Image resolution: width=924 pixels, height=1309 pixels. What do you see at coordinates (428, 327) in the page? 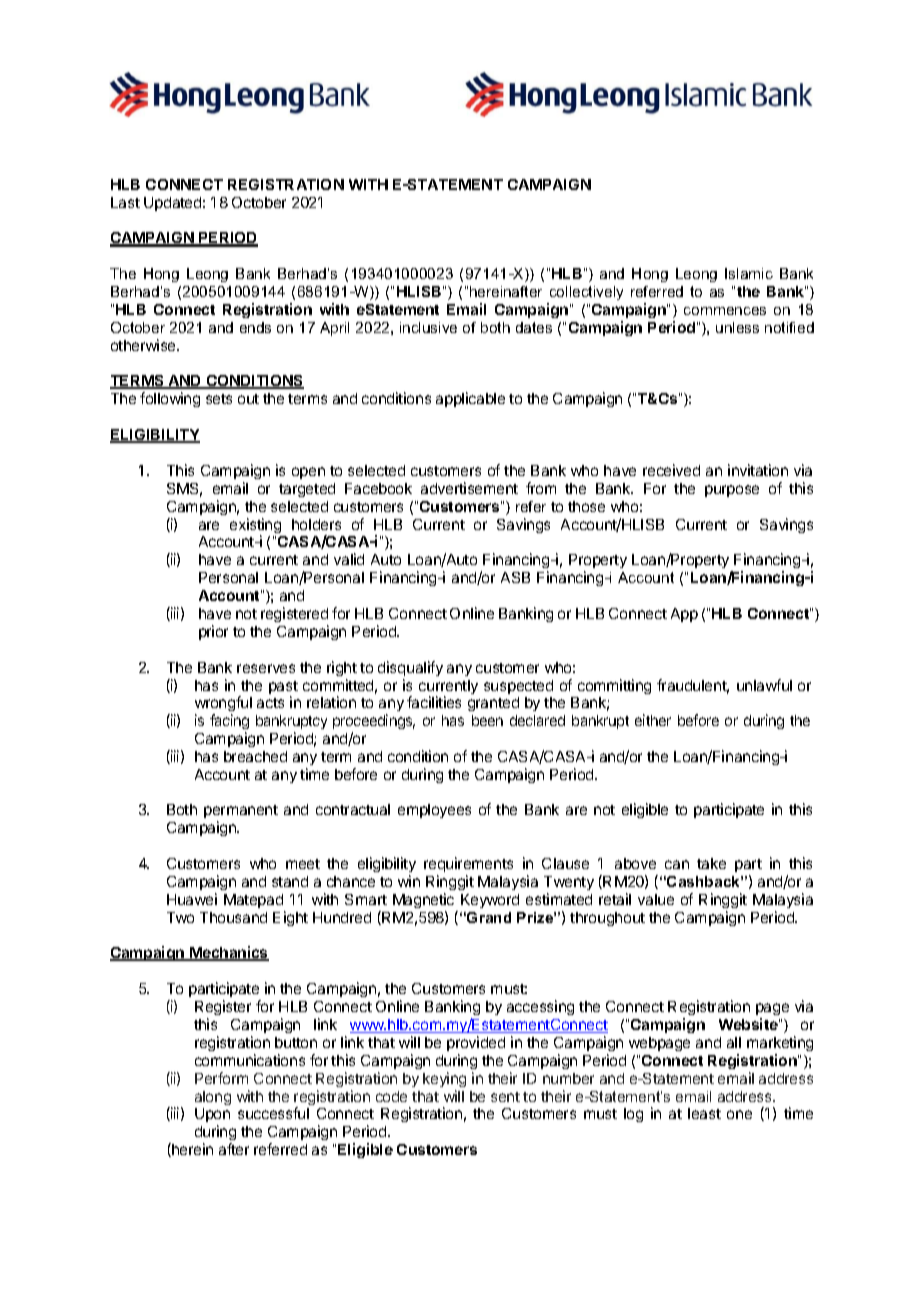
I see `inclusive` at bounding box center [428, 327].
